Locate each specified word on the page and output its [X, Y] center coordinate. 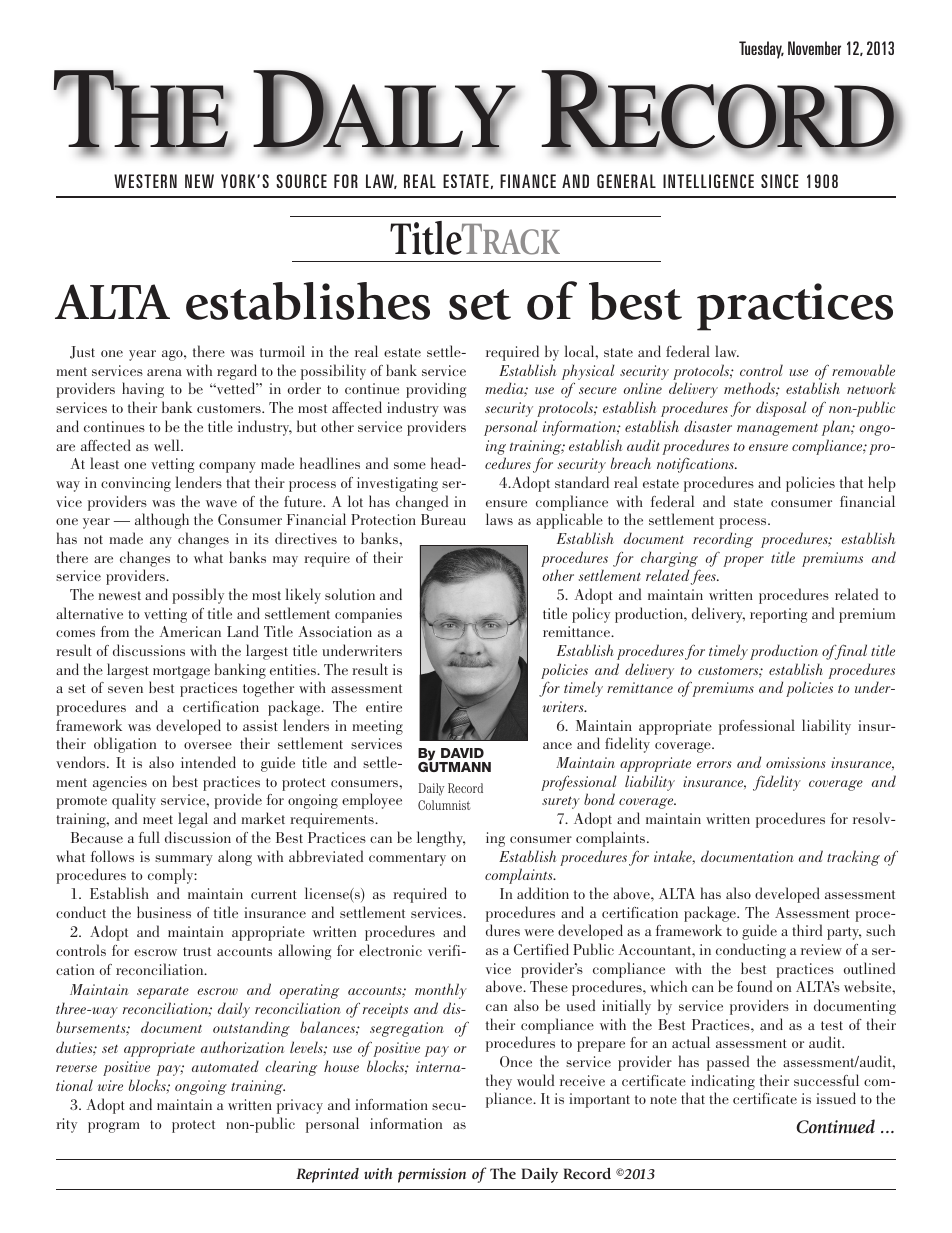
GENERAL [626, 181]
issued [836, 1098]
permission [432, 1175]
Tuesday [761, 50]
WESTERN [145, 181]
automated [225, 1066]
